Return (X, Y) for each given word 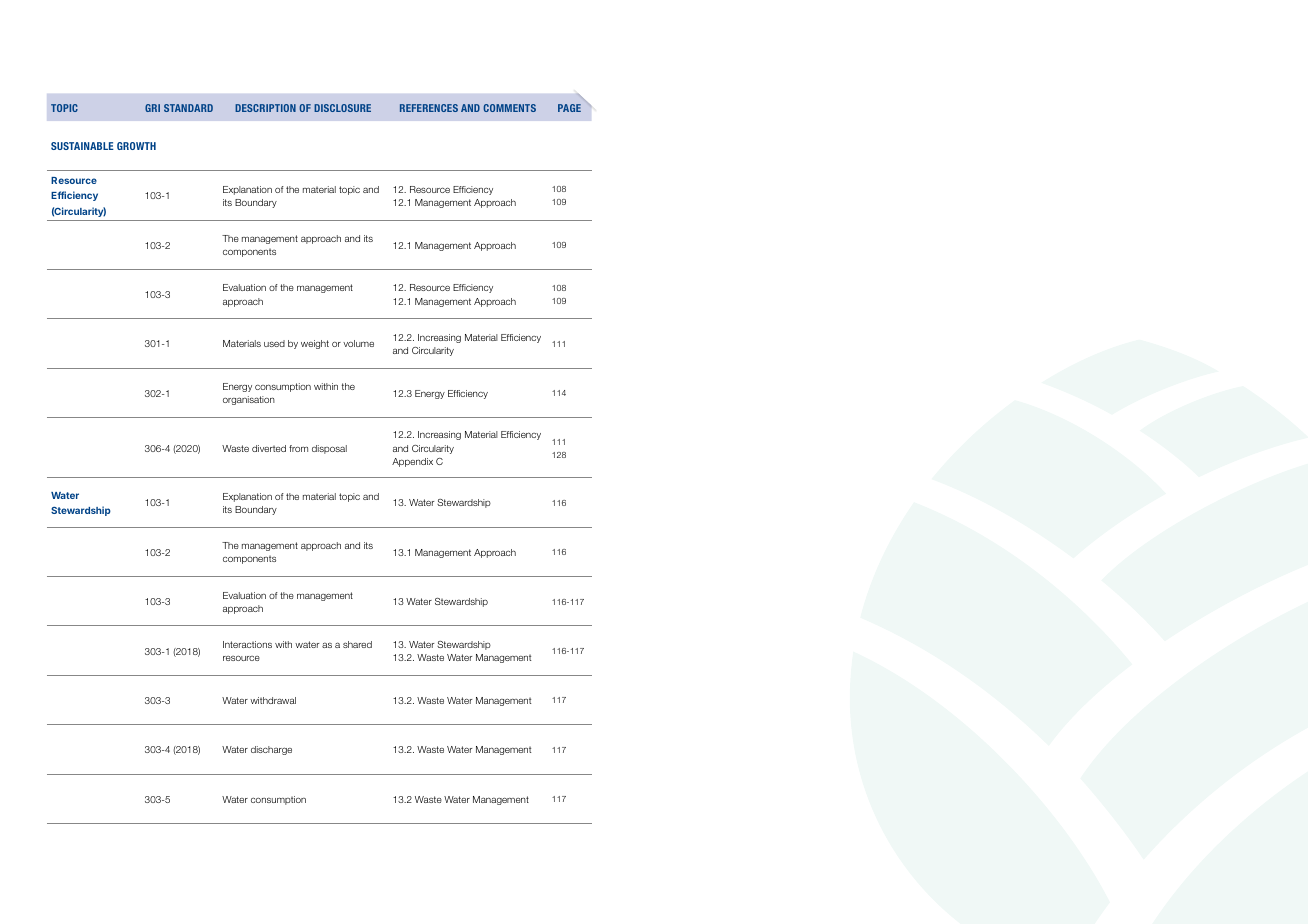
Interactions (247, 644)
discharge (271, 750)
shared (357, 644)
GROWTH (136, 146)
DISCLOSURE (342, 108)
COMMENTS (509, 108)
